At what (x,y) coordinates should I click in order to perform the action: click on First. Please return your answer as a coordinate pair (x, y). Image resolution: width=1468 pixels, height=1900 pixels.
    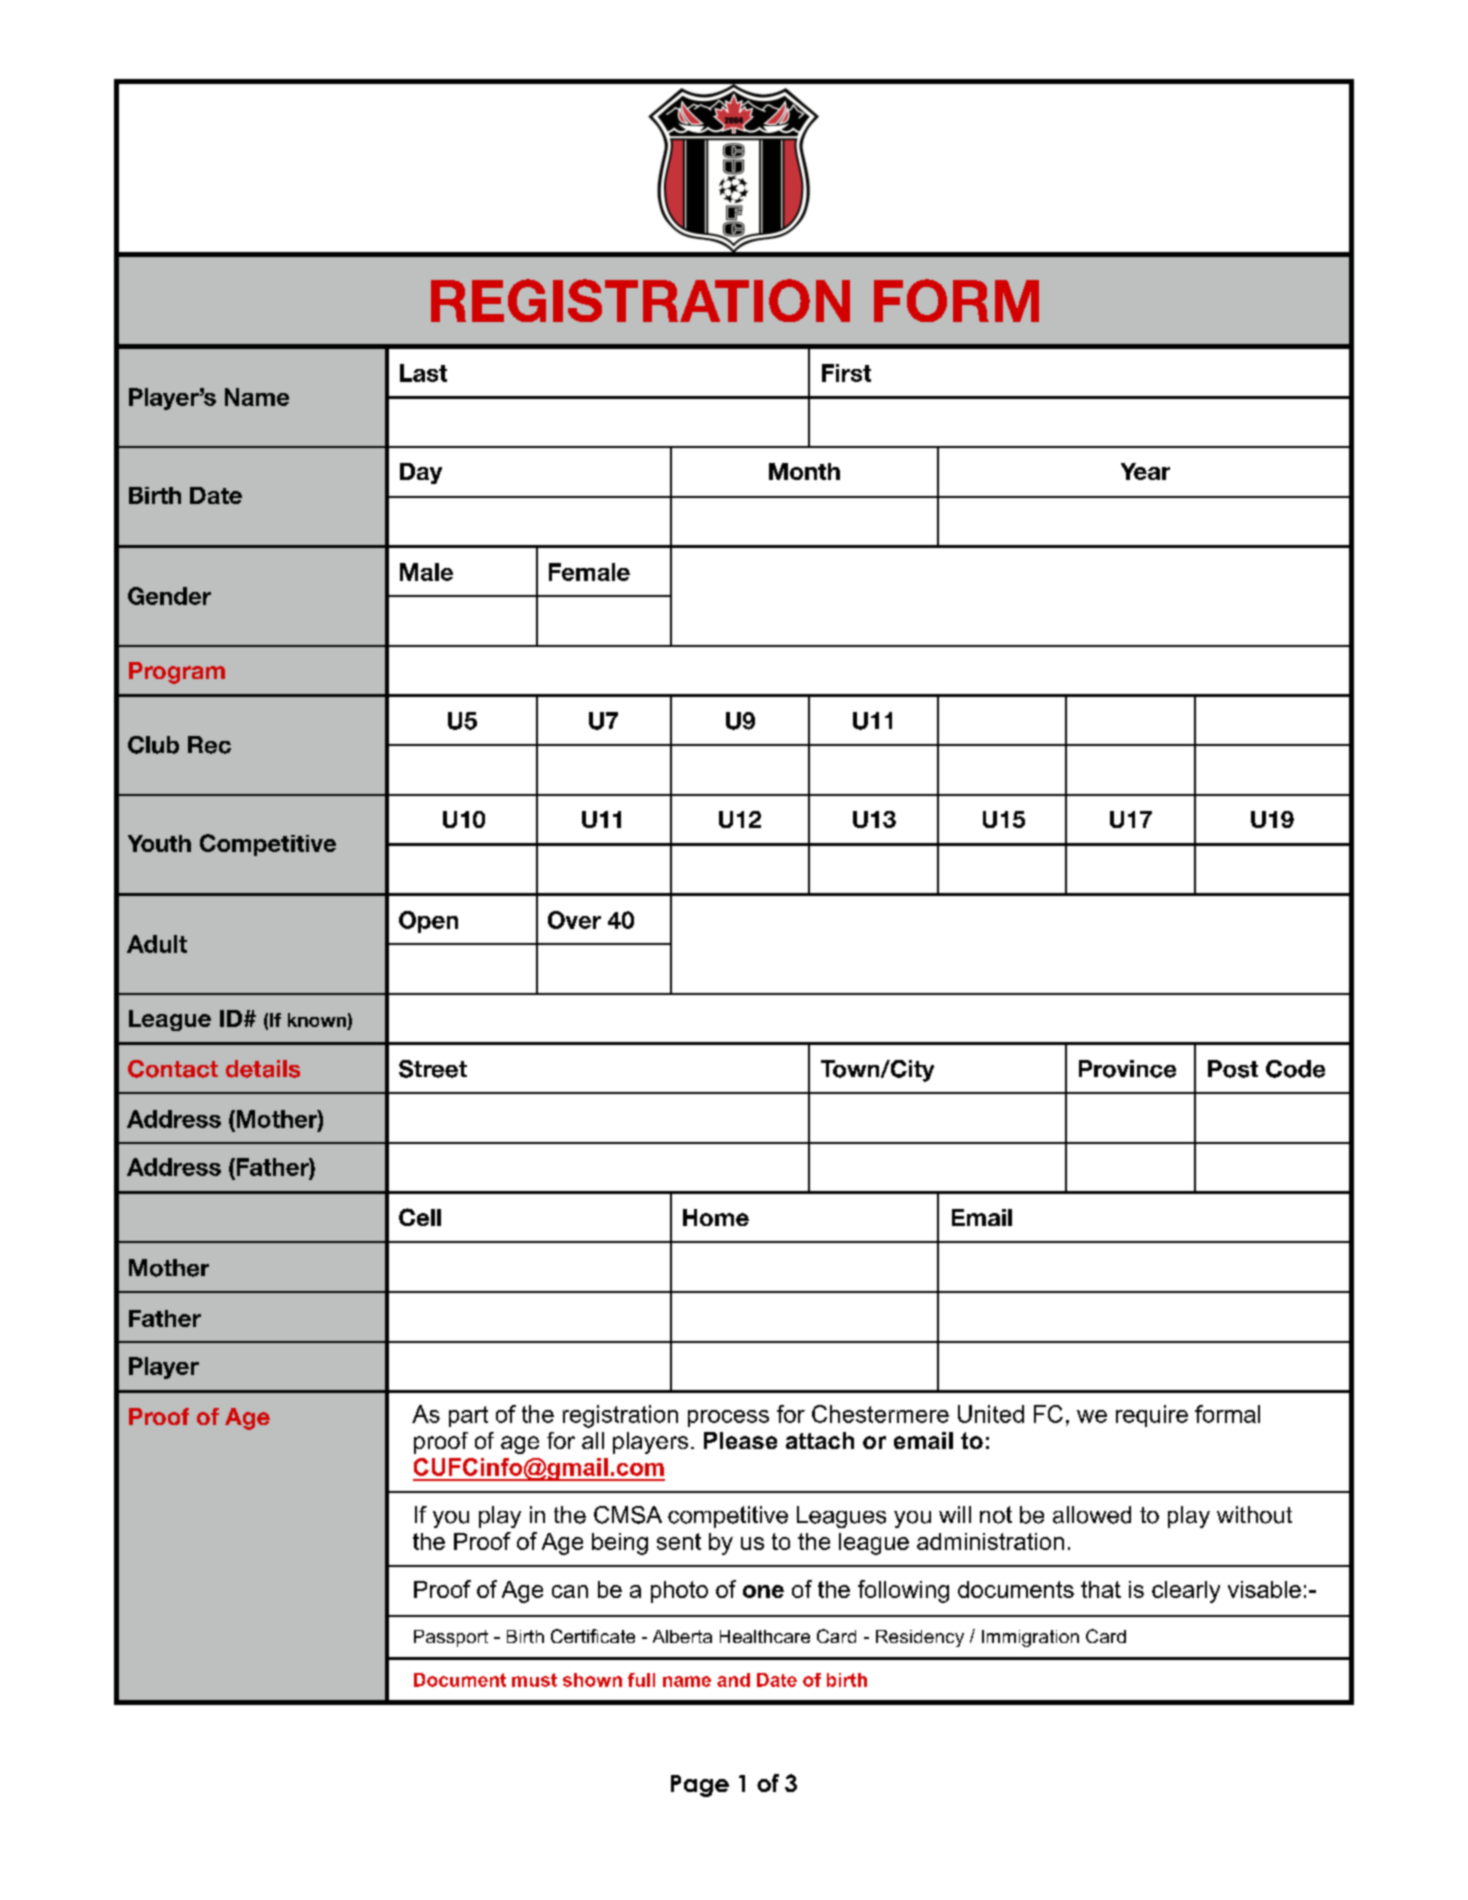
    Looking at the image, I should click on (846, 373).
